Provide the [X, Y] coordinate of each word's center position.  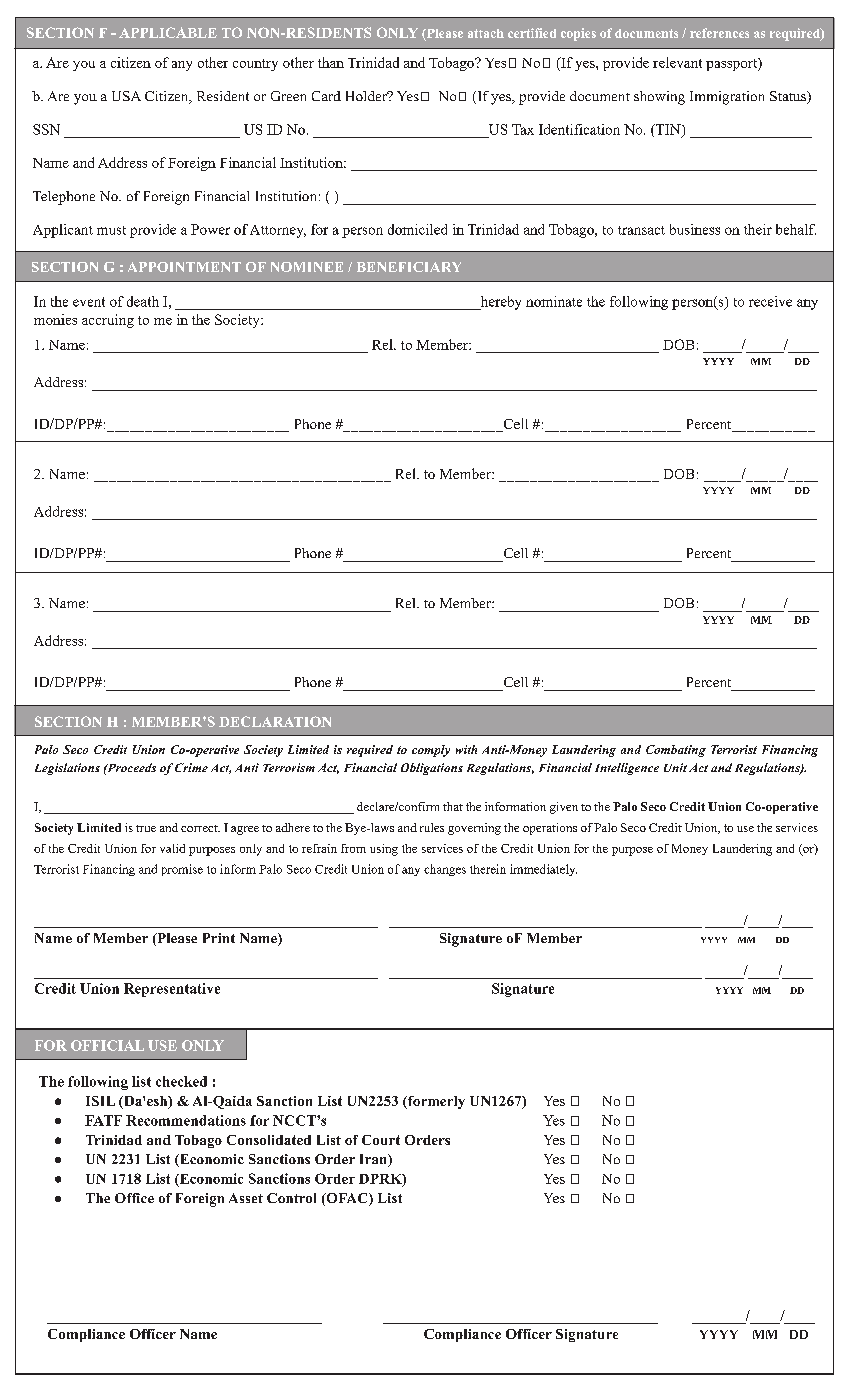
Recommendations [186, 1120]
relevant [677, 62]
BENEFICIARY [409, 267]
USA [126, 96]
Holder [367, 96]
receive [770, 301]
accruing [108, 321]
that [453, 806]
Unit [675, 767]
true [146, 828]
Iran [374, 1160]
